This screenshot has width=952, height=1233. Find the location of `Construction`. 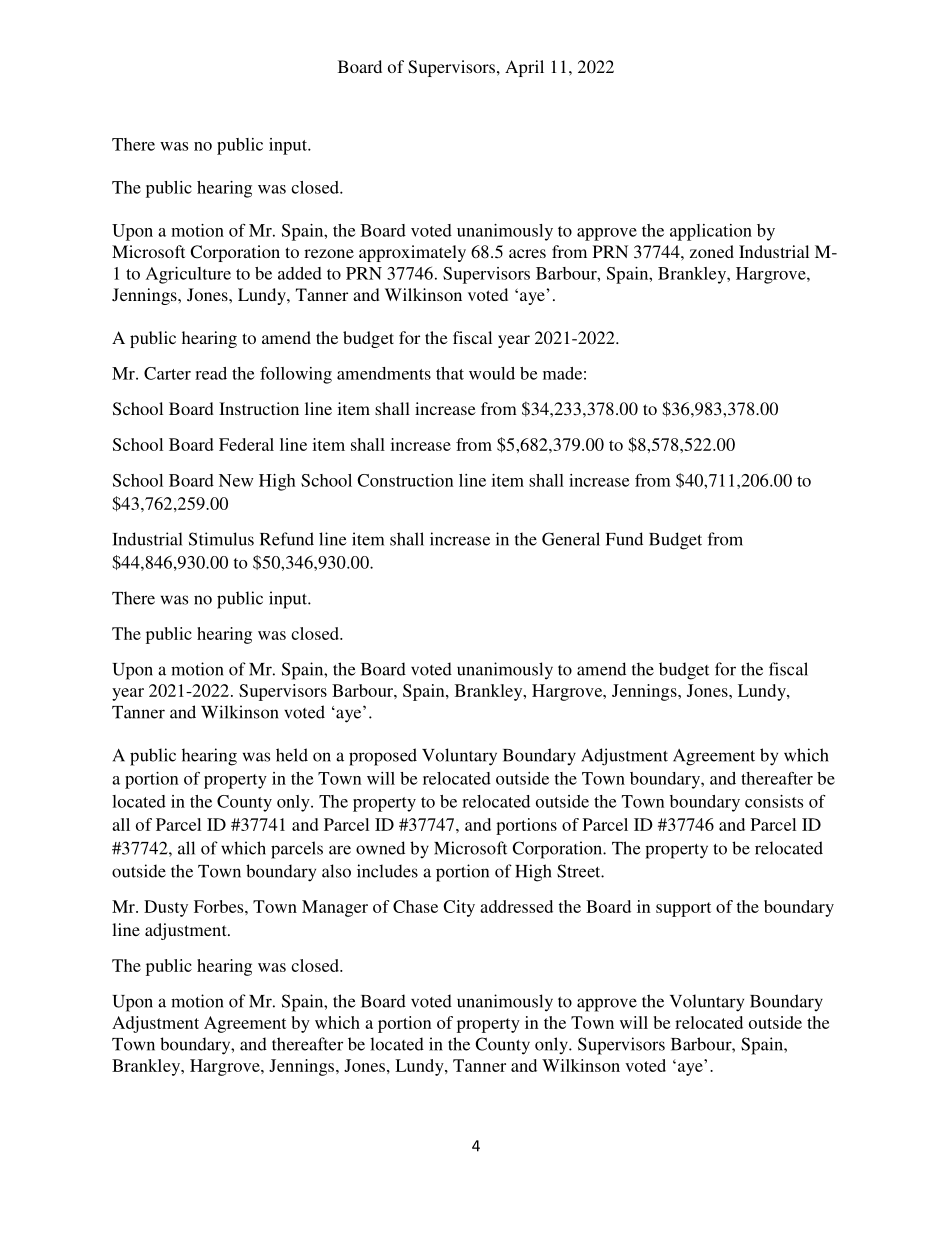

Construction is located at coordinates (405, 480).
